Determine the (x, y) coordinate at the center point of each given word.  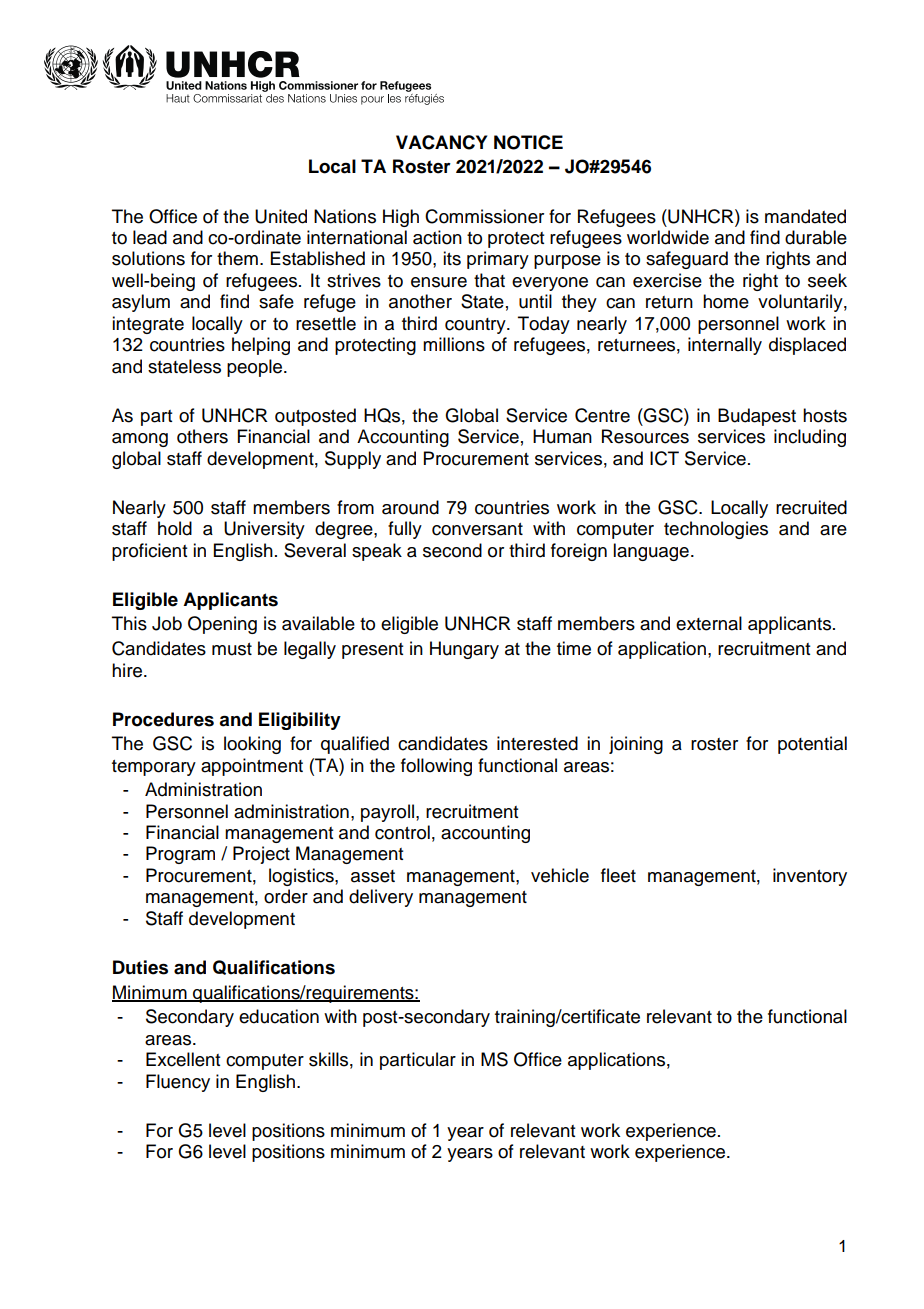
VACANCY (441, 142)
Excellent (183, 1059)
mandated (805, 216)
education (279, 1016)
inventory (810, 877)
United (281, 216)
